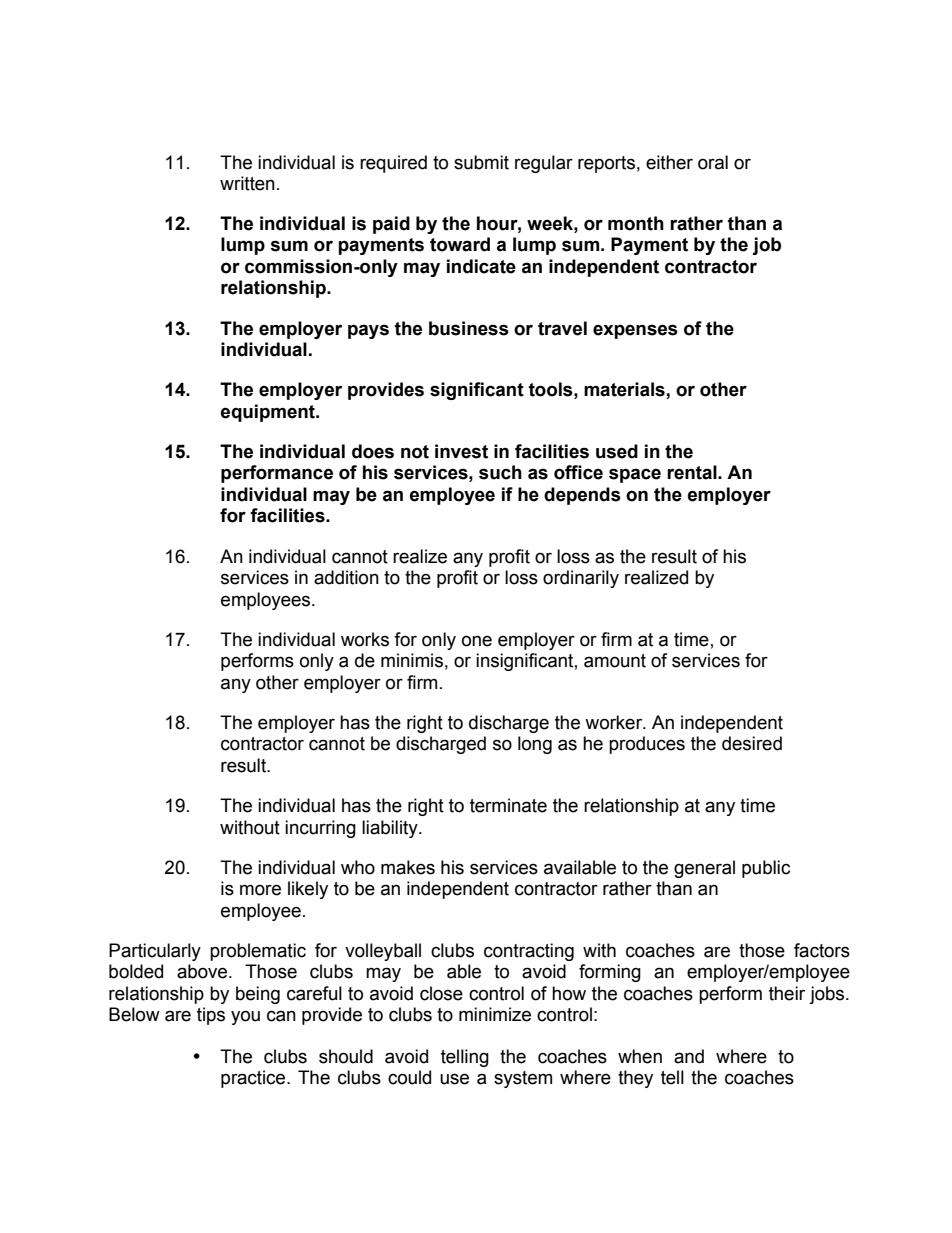 The height and width of the image is (1233, 952). What do you see at coordinates (211, 1016) in the image?
I see `tips` at bounding box center [211, 1016].
